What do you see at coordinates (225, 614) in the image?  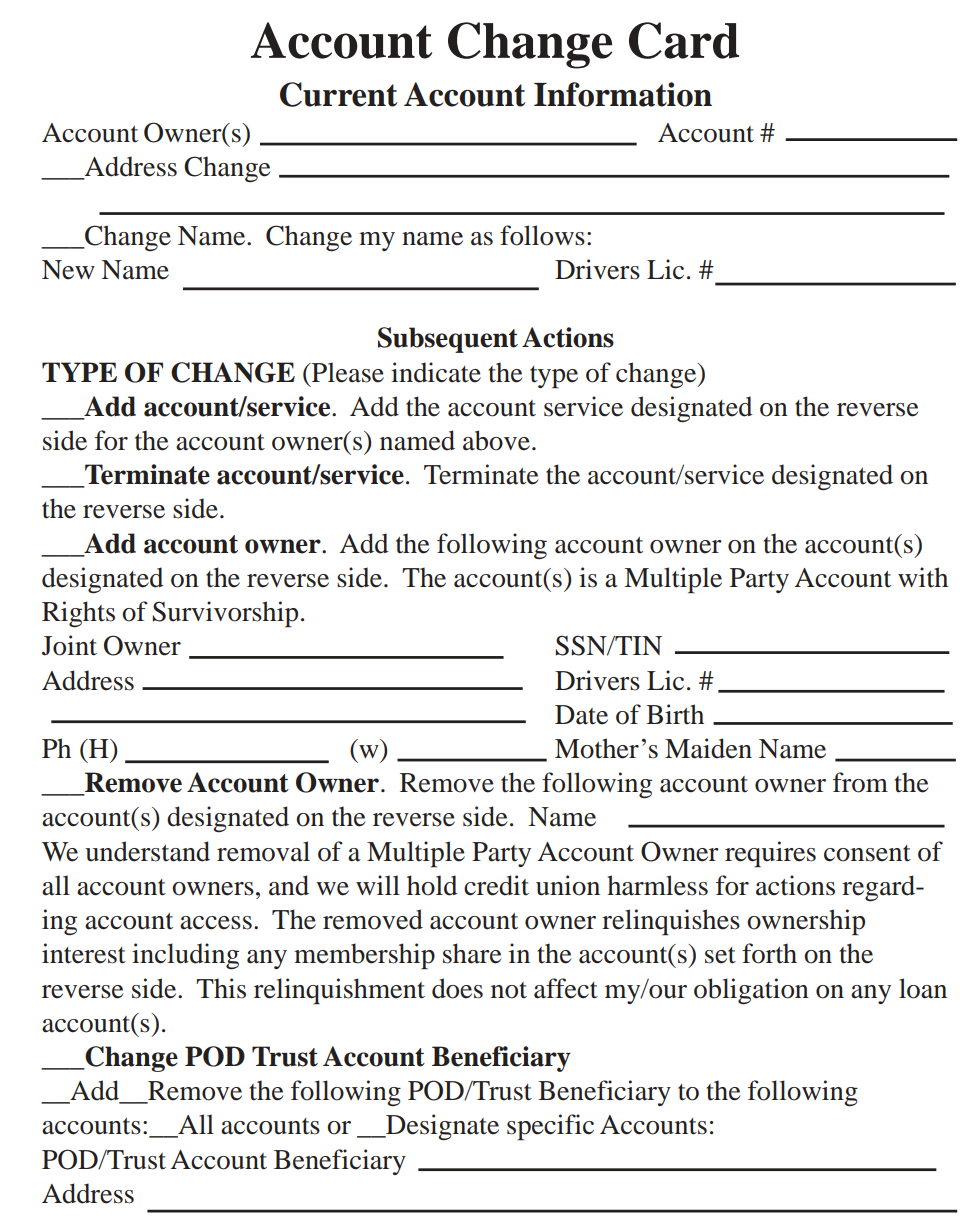 I see `Survivorship` at bounding box center [225, 614].
